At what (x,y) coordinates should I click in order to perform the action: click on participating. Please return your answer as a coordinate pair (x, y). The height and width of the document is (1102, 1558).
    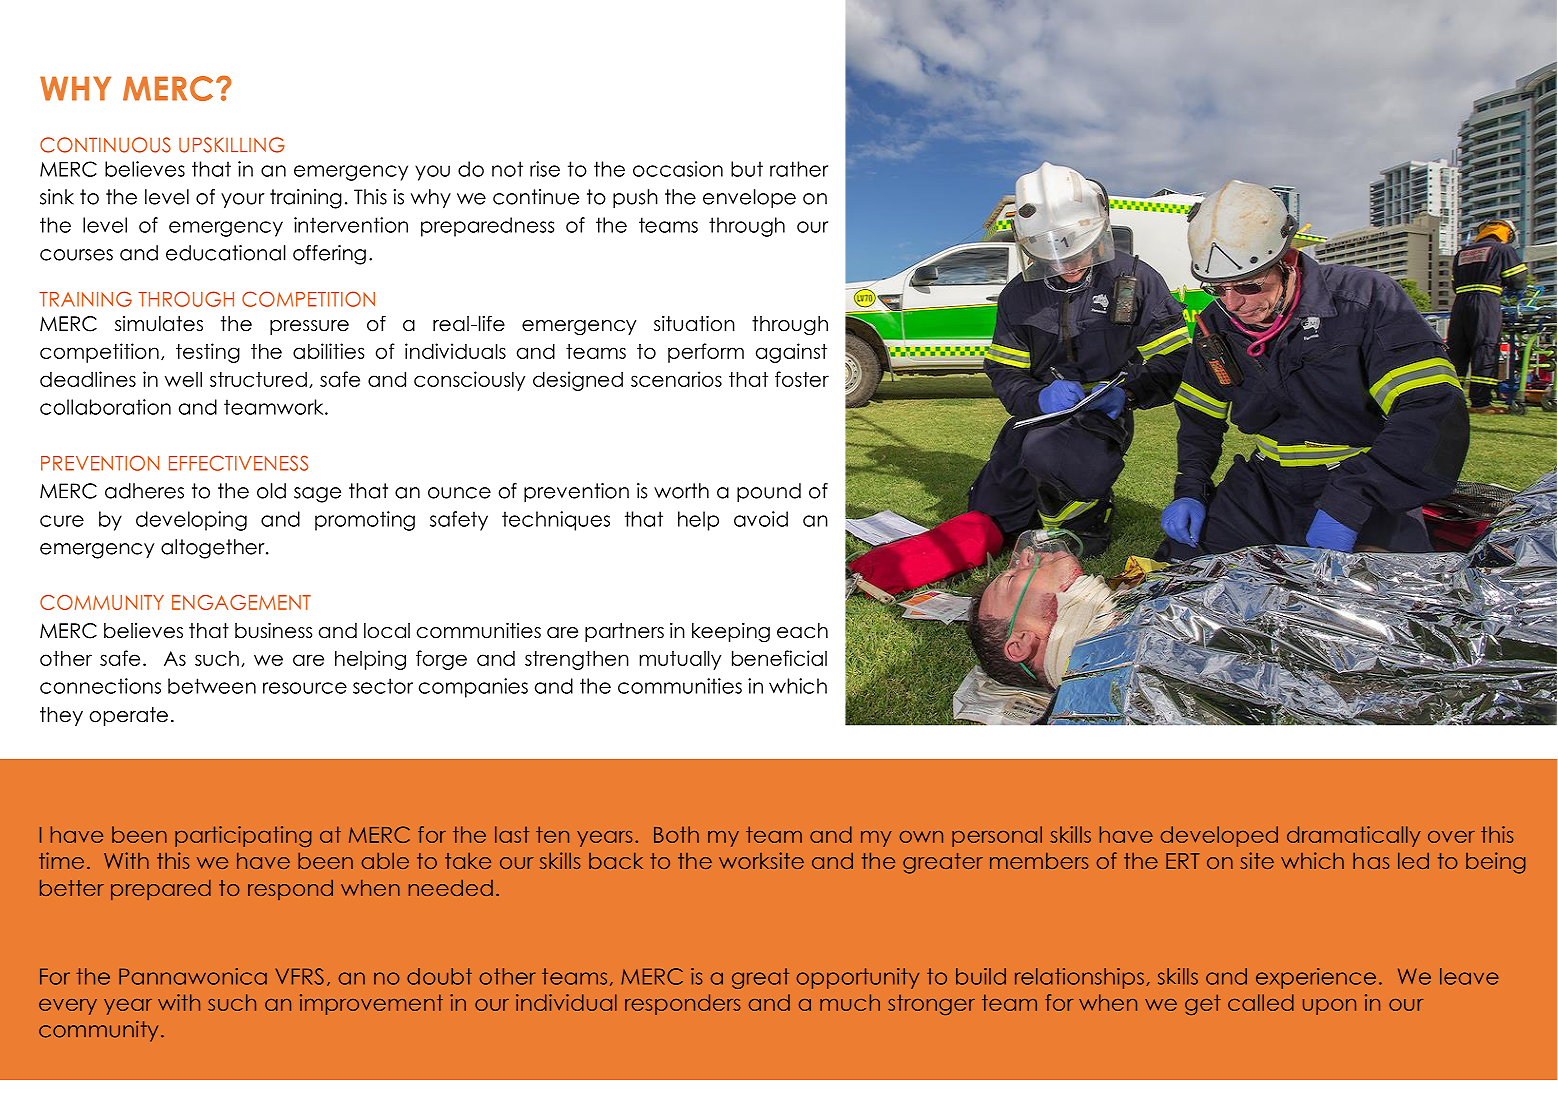
    Looking at the image, I should click on (243, 836).
